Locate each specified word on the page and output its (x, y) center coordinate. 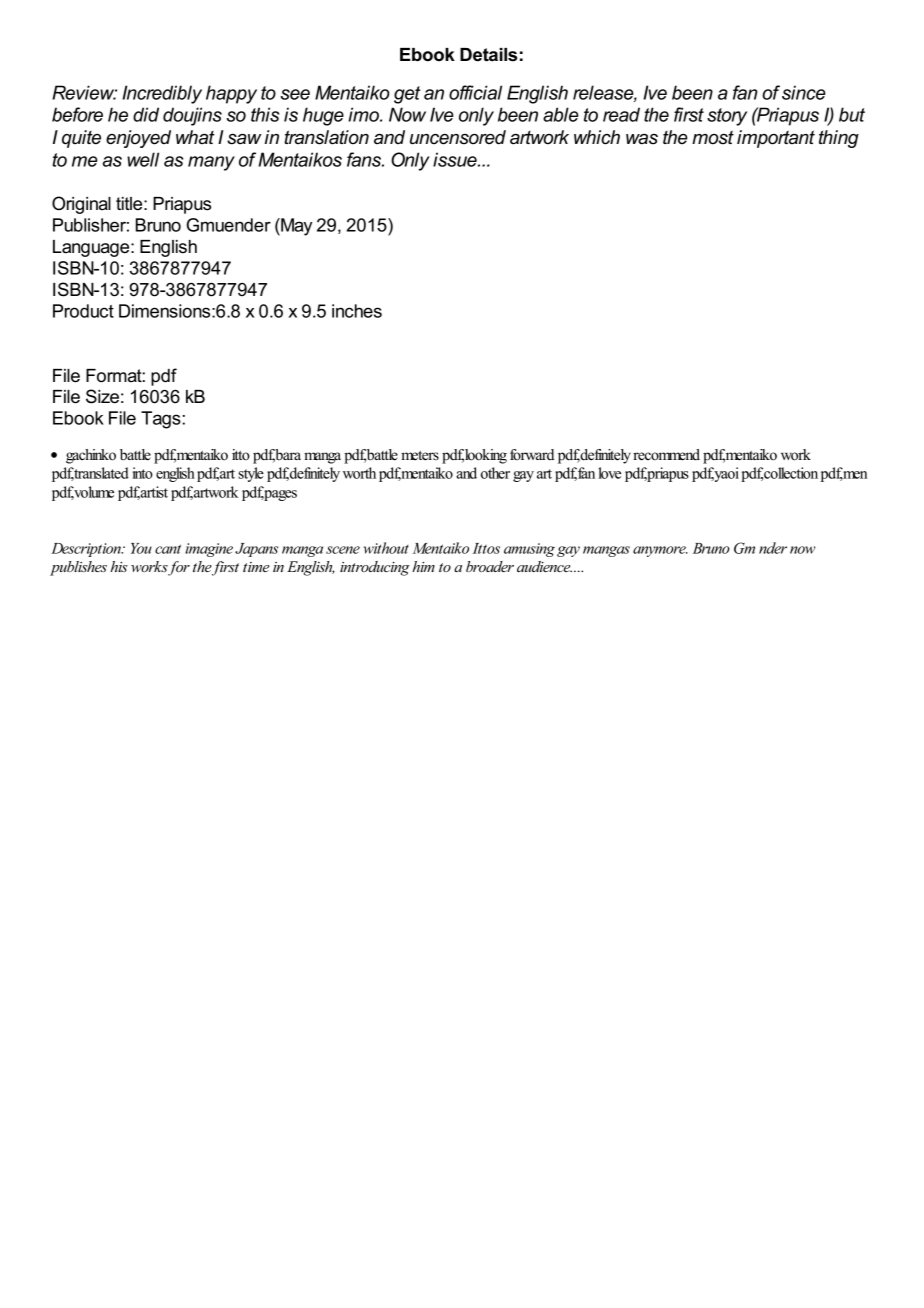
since (804, 92)
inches (357, 311)
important (776, 139)
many (211, 163)
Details (488, 55)
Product (83, 311)
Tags (161, 420)
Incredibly (162, 94)
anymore (660, 551)
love (609, 473)
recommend (666, 455)
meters (420, 456)
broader (490, 566)
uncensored (458, 137)
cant (168, 549)
